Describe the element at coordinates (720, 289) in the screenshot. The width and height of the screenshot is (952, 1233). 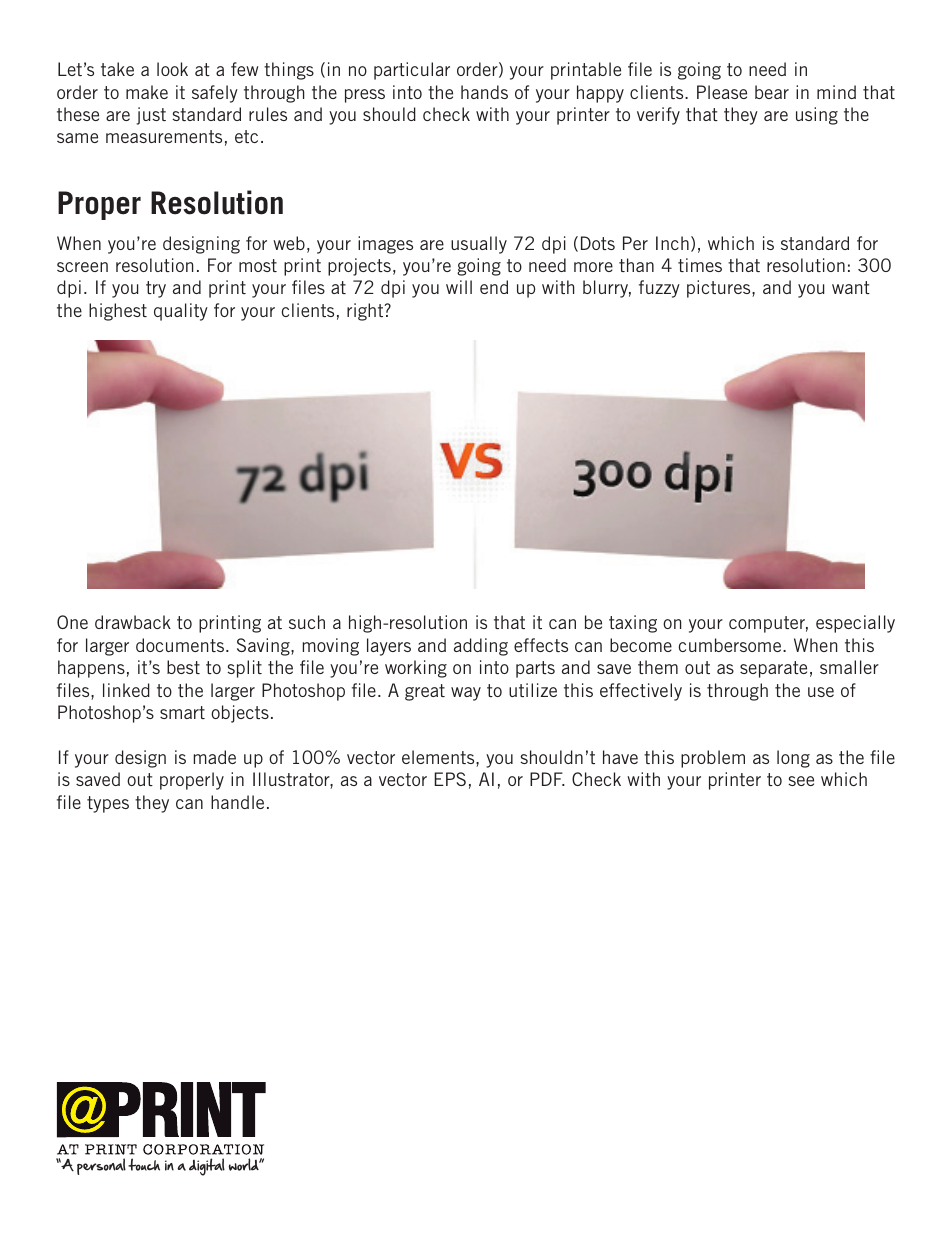
I see `pictures` at that location.
